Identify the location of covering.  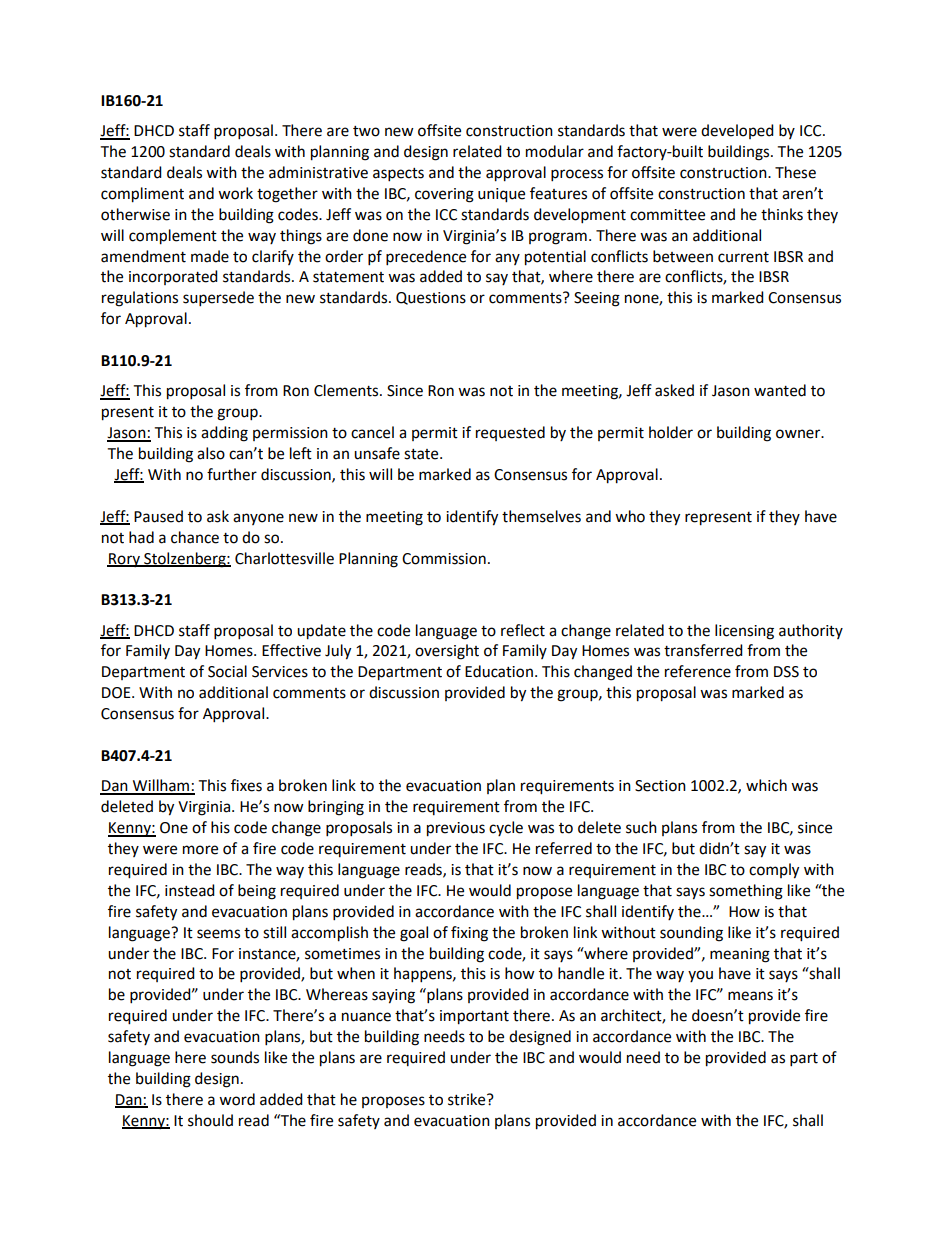
(444, 195).
